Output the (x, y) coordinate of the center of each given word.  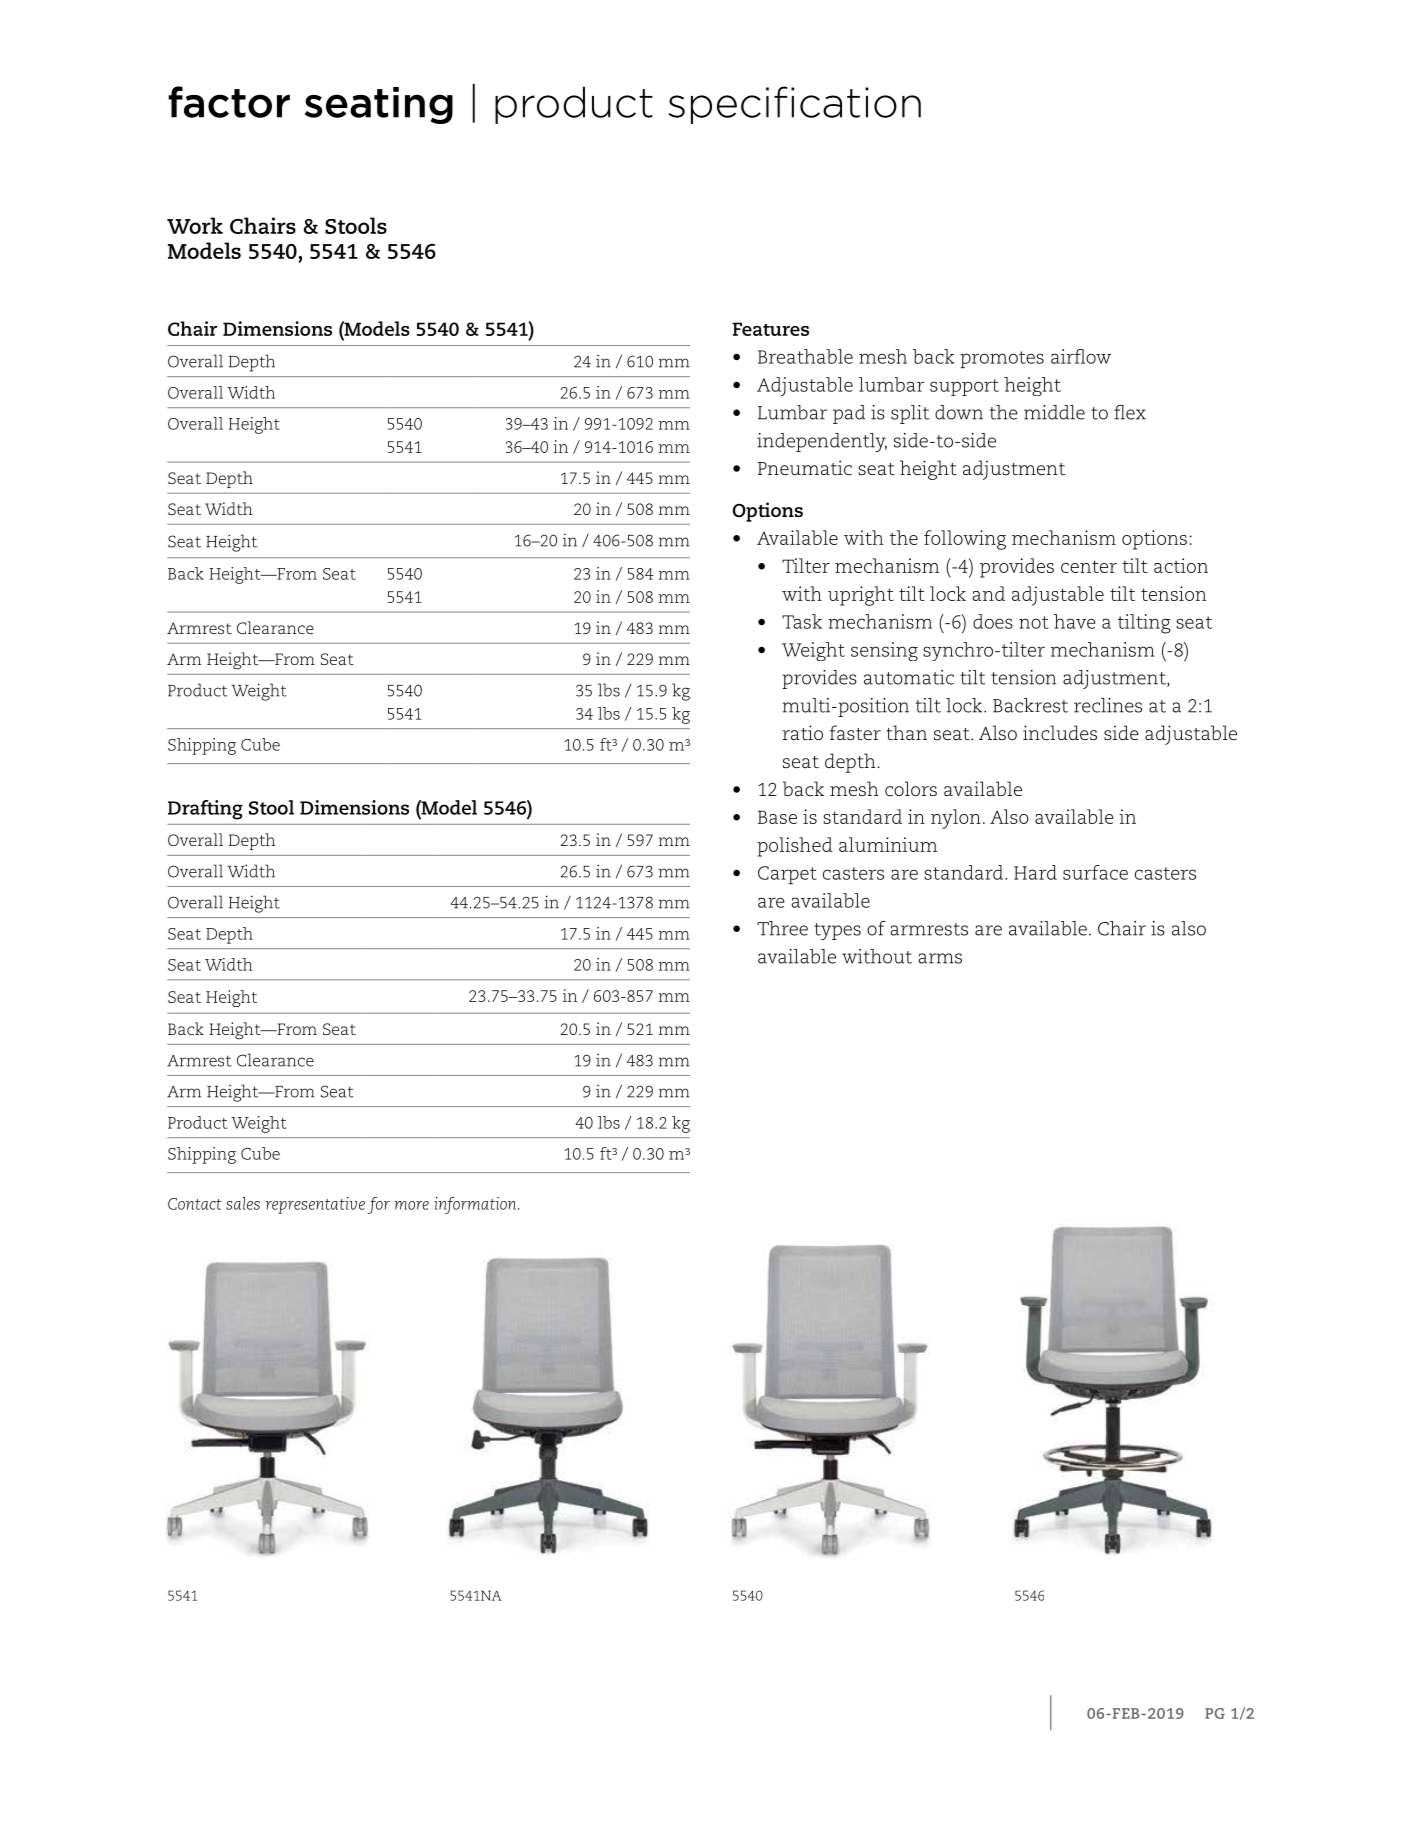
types (837, 931)
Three (782, 928)
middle (1054, 412)
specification (794, 105)
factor (229, 102)
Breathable (805, 356)
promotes (1002, 359)
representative (315, 1205)
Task (802, 621)
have (1075, 621)
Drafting (205, 810)
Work (195, 225)
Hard (1035, 872)
